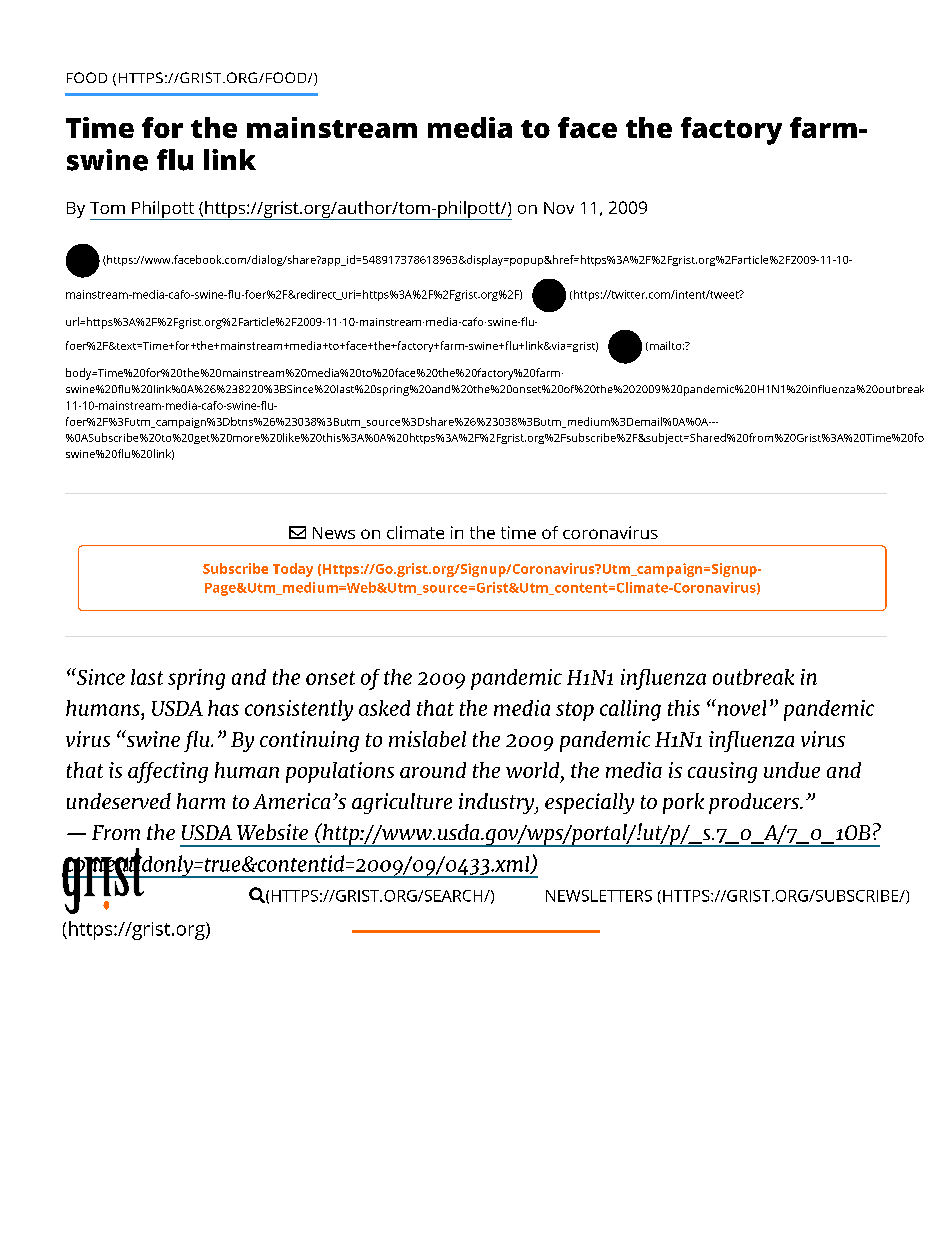 The image size is (952, 1233). Describe the element at coordinates (427, 739) in the document. I see `mislabel` at that location.
